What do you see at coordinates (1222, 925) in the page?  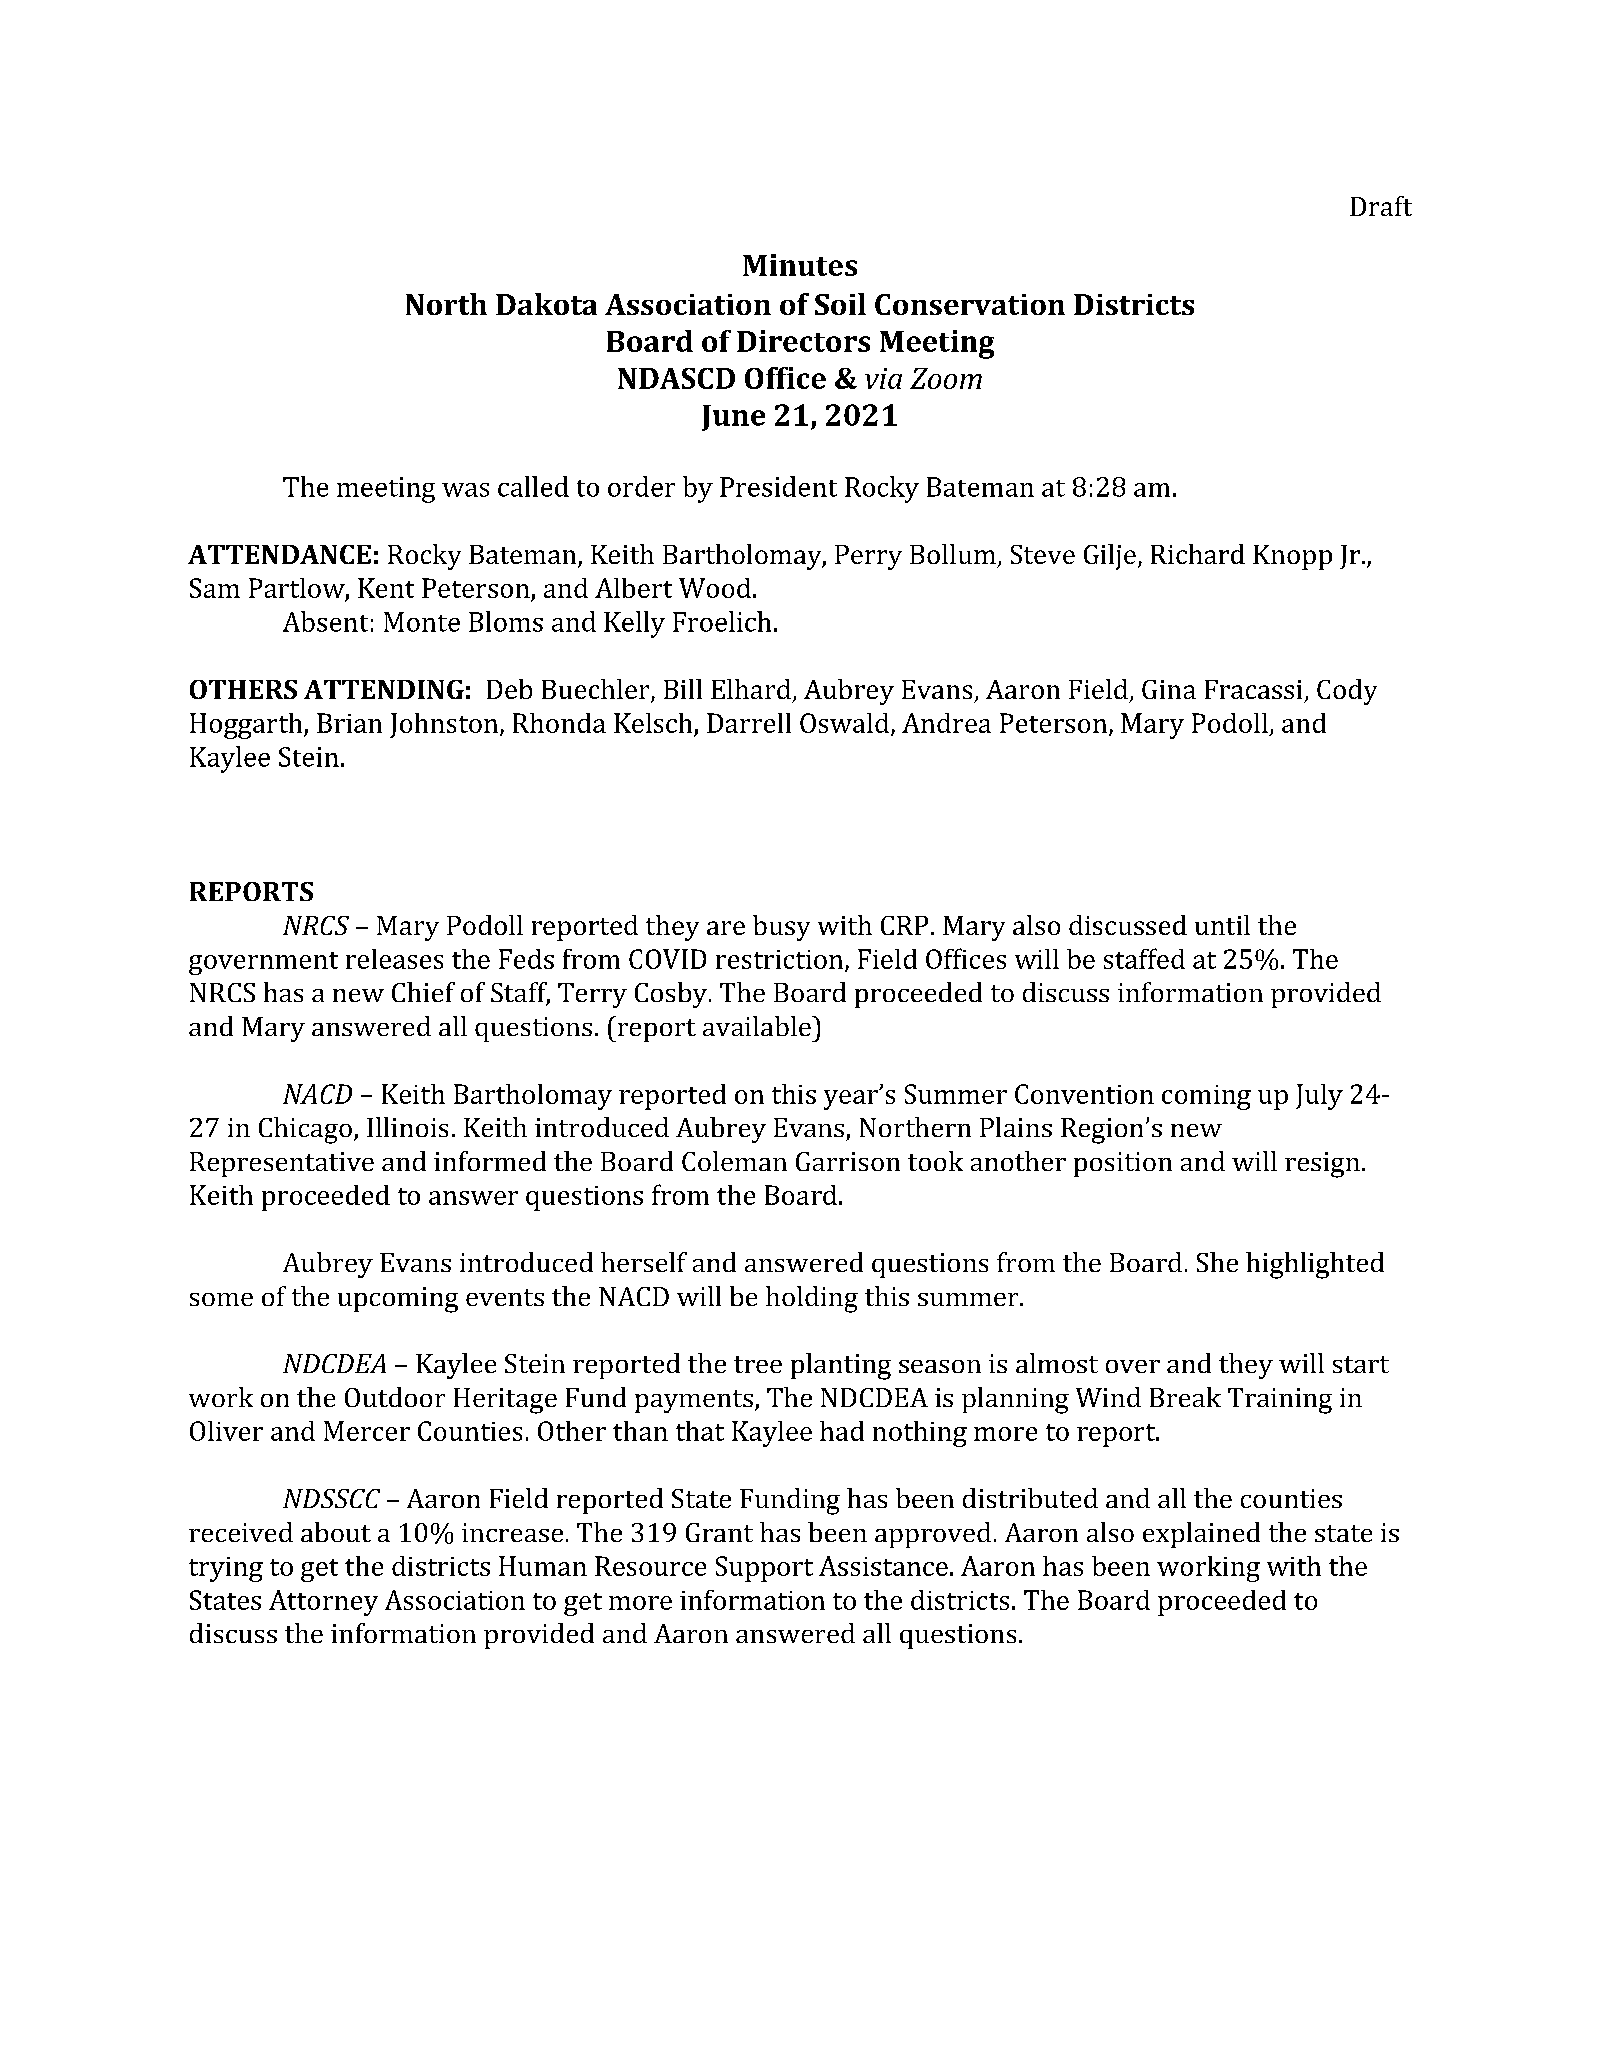 I see `until` at bounding box center [1222, 925].
